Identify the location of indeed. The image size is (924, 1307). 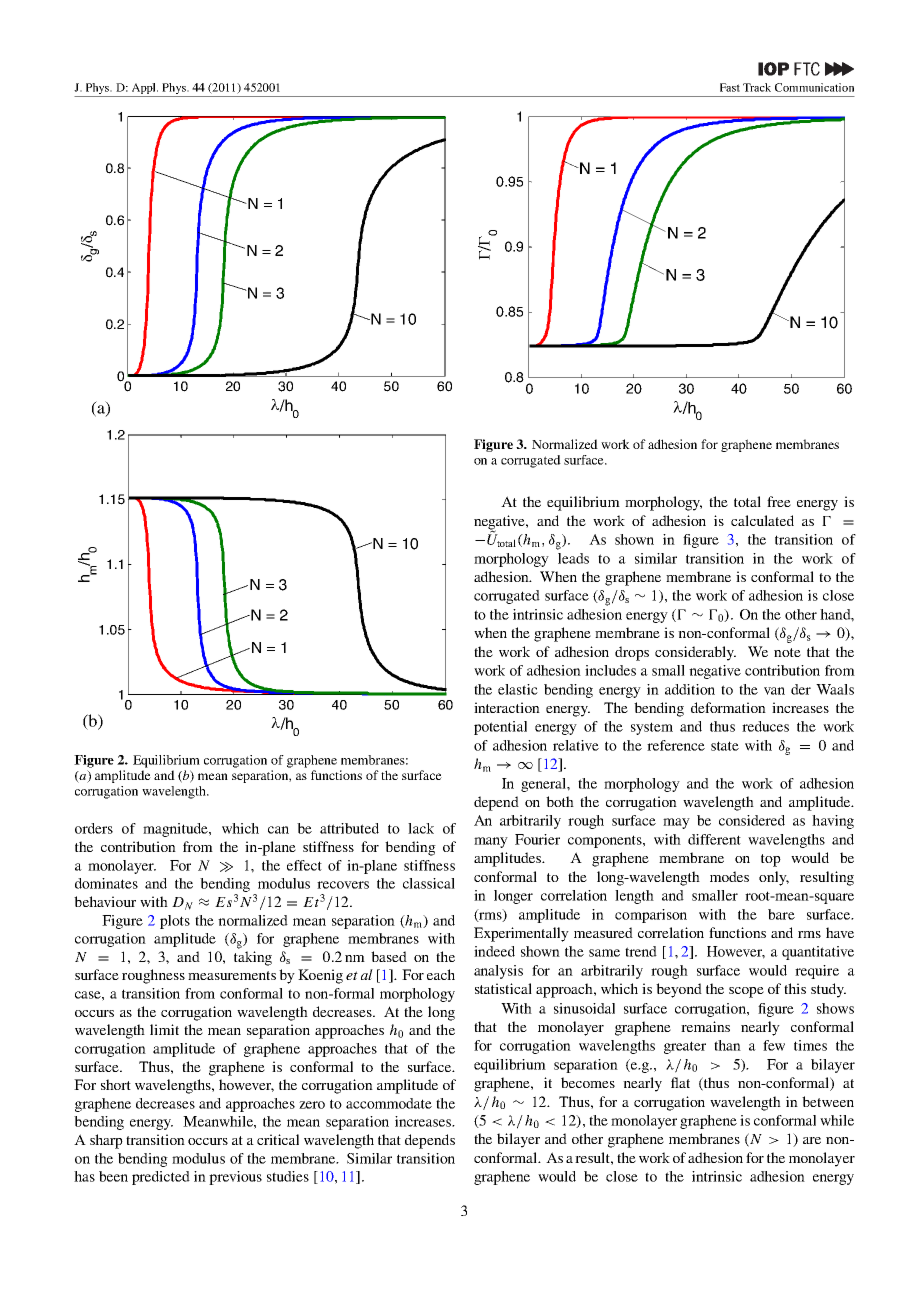
(494, 951).
